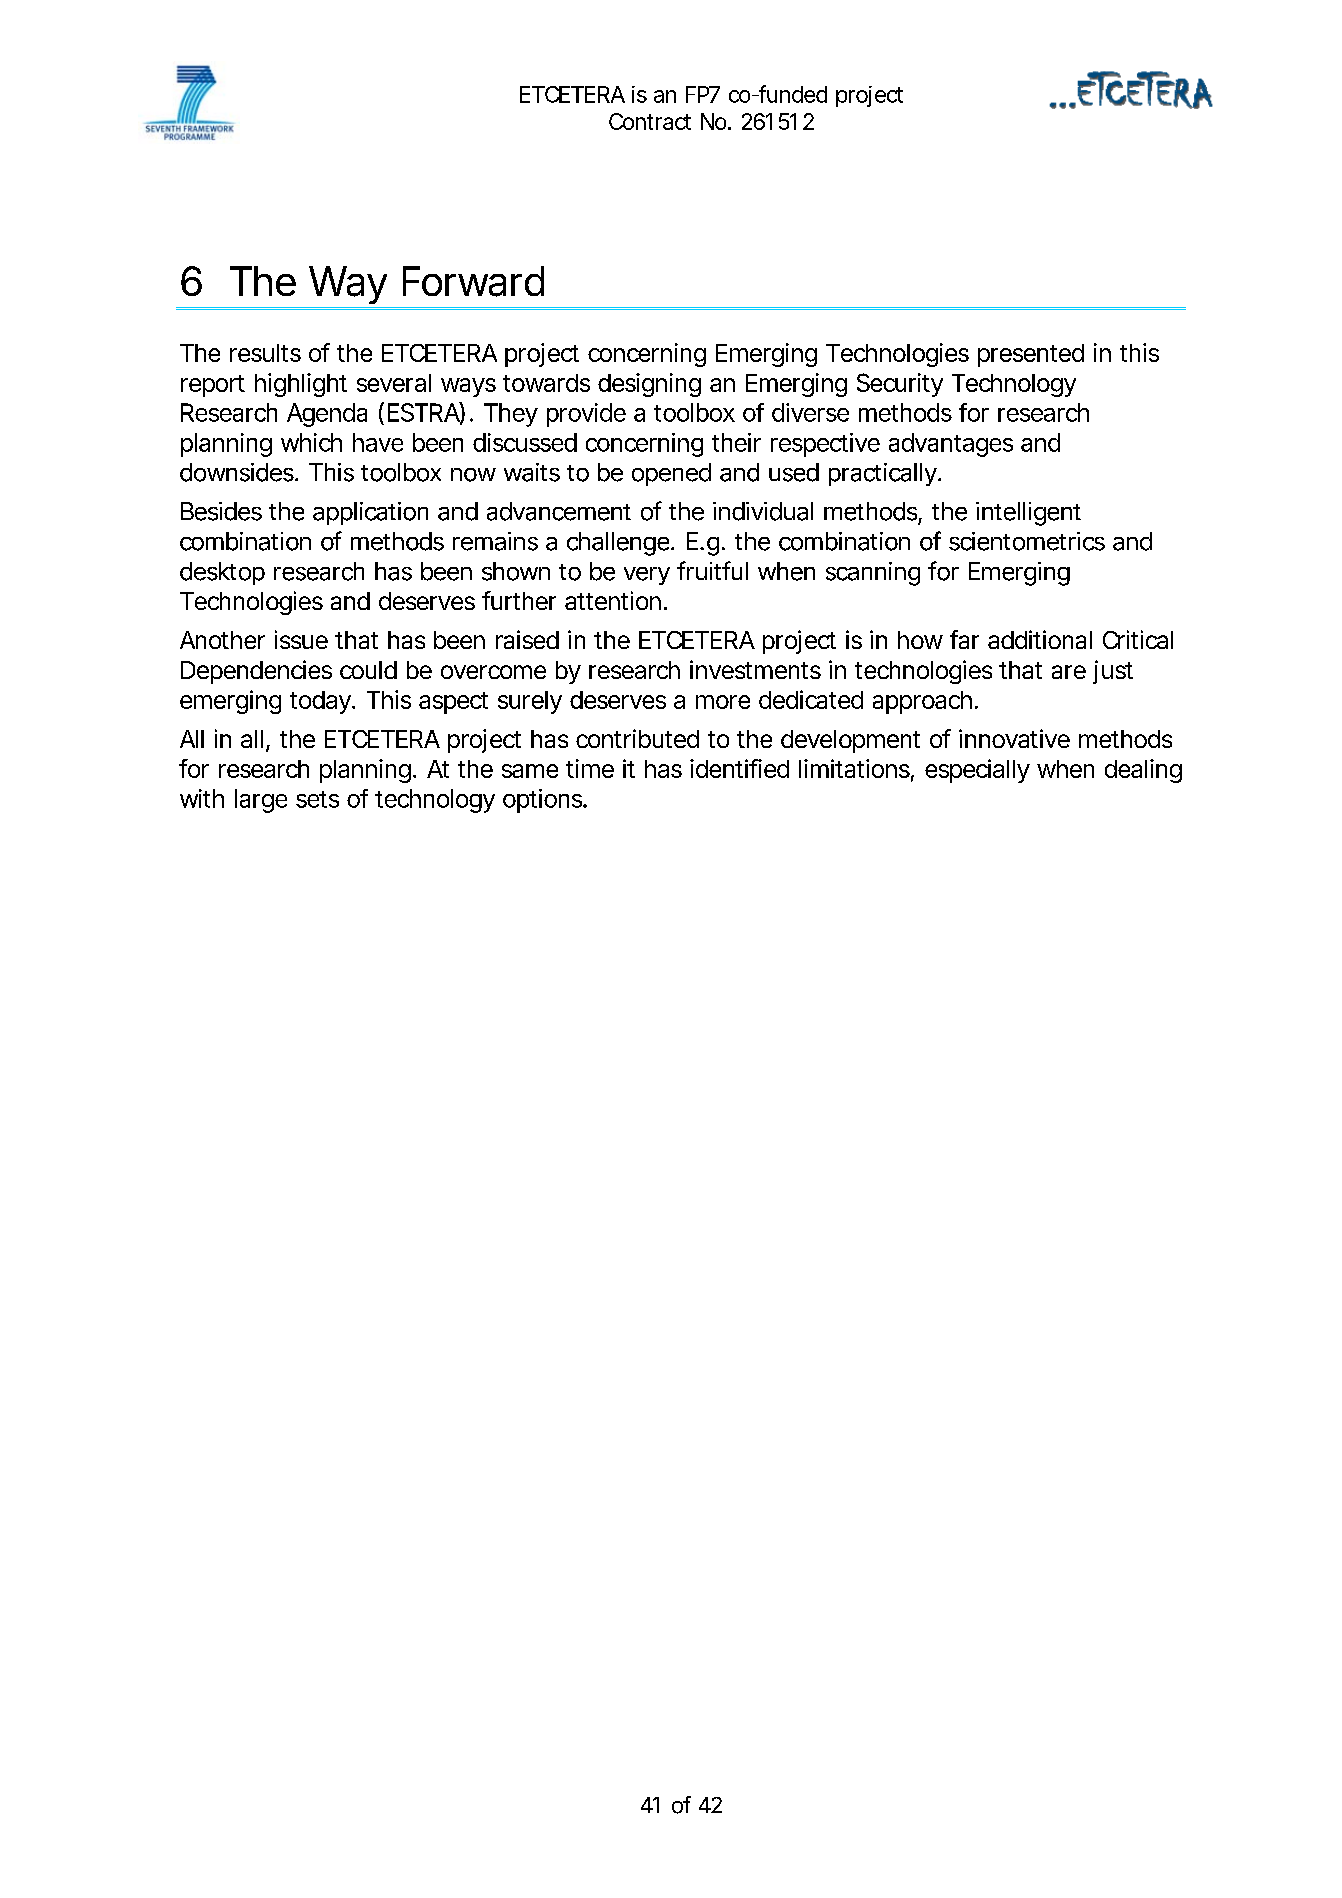 This screenshot has width=1342, height=1898. Describe the element at coordinates (900, 385) in the screenshot. I see `Security` at that location.
